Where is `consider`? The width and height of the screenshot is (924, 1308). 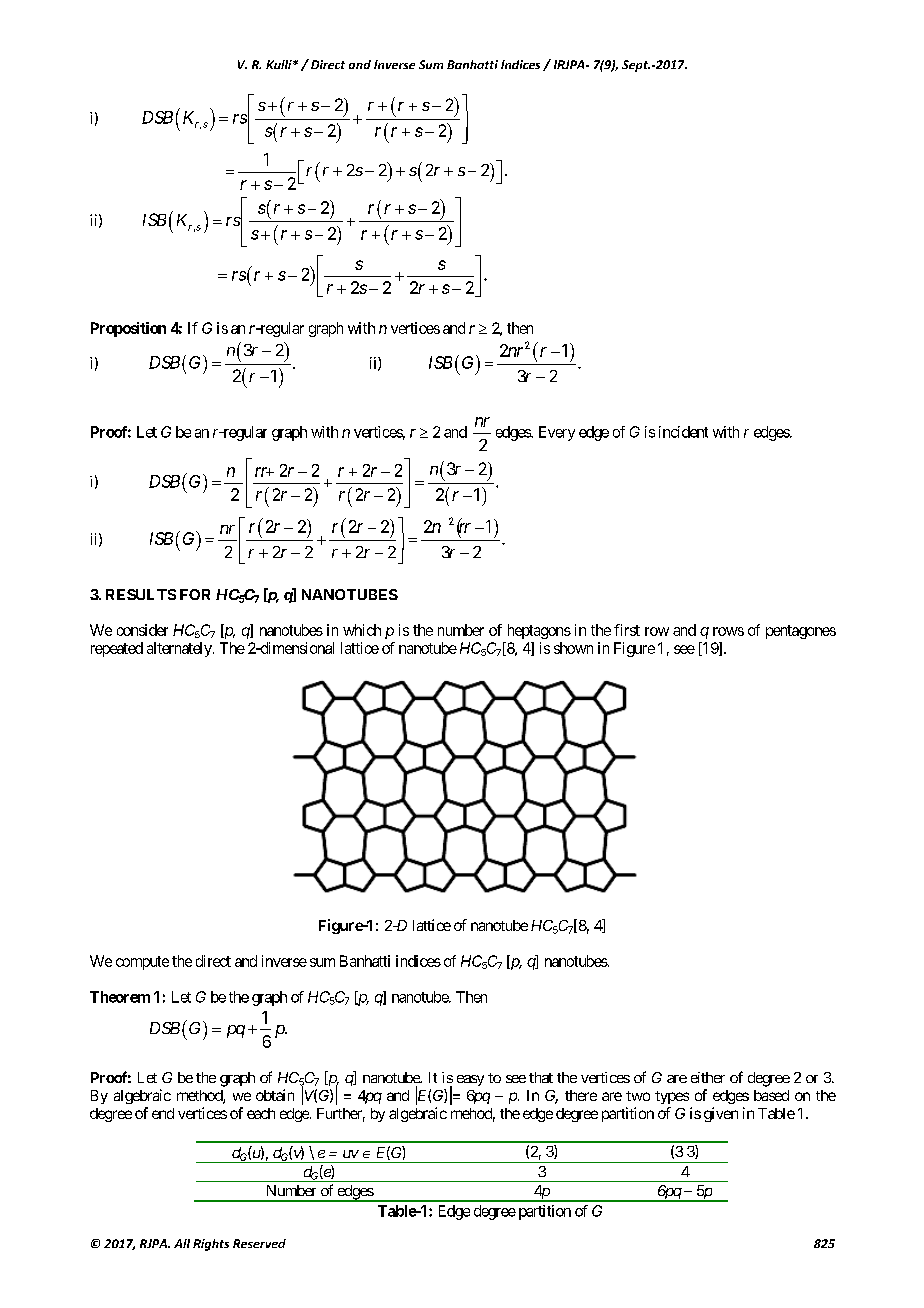
consider is located at coordinates (142, 630).
